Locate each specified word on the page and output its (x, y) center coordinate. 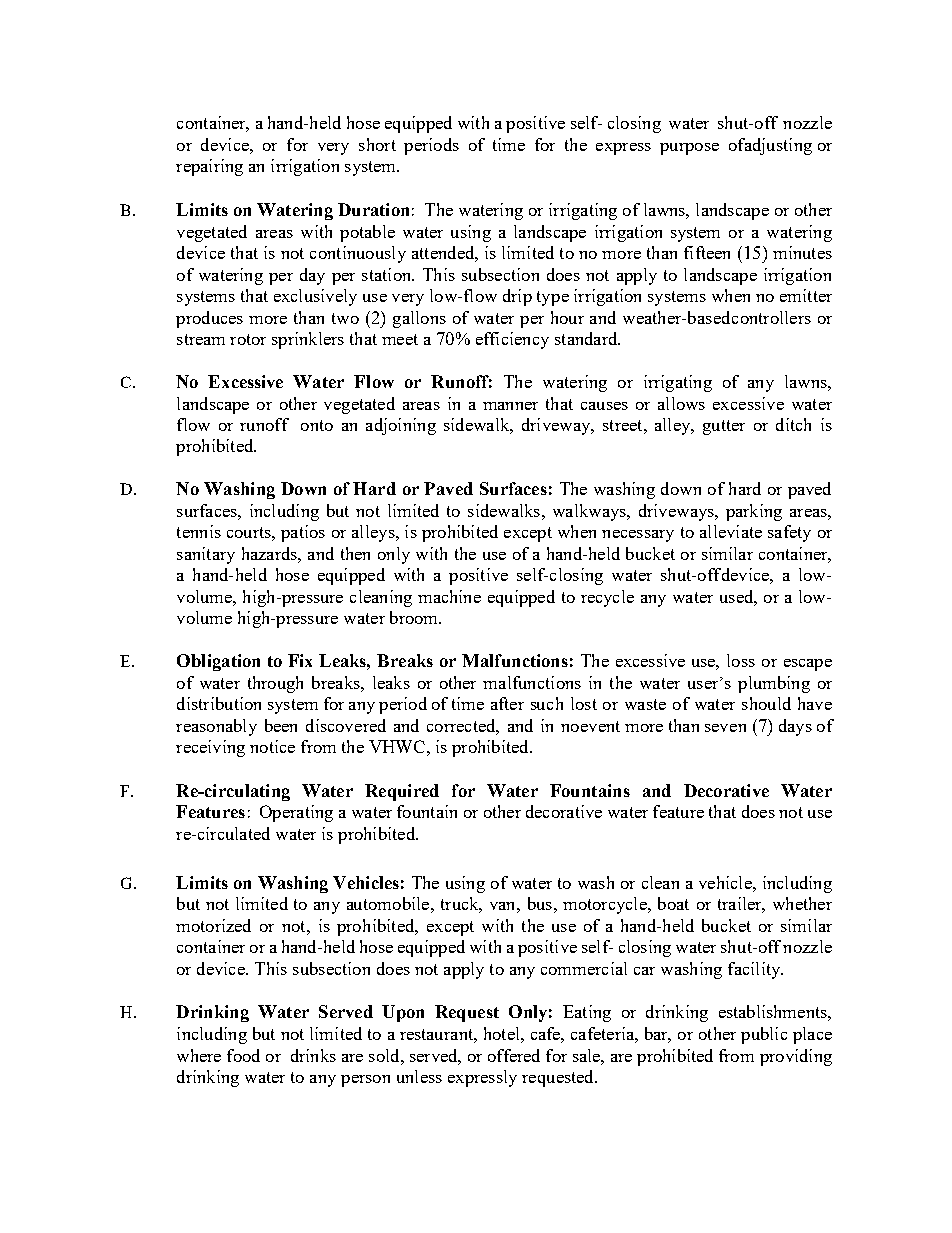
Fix (300, 660)
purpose (689, 149)
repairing (209, 167)
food (243, 1055)
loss (741, 660)
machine (449, 596)
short (377, 144)
